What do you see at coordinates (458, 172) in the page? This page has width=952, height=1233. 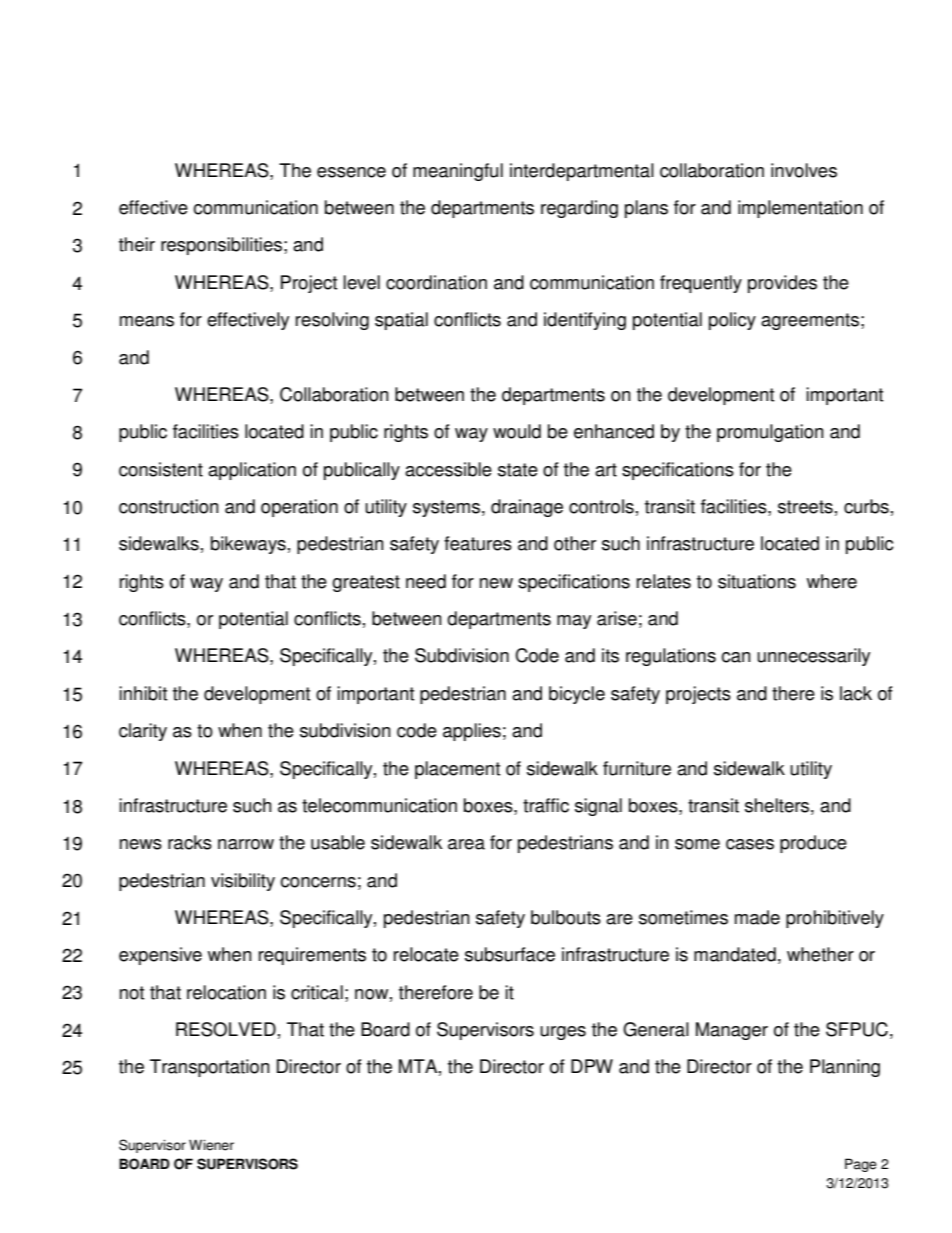 I see `meaningful` at bounding box center [458, 172].
